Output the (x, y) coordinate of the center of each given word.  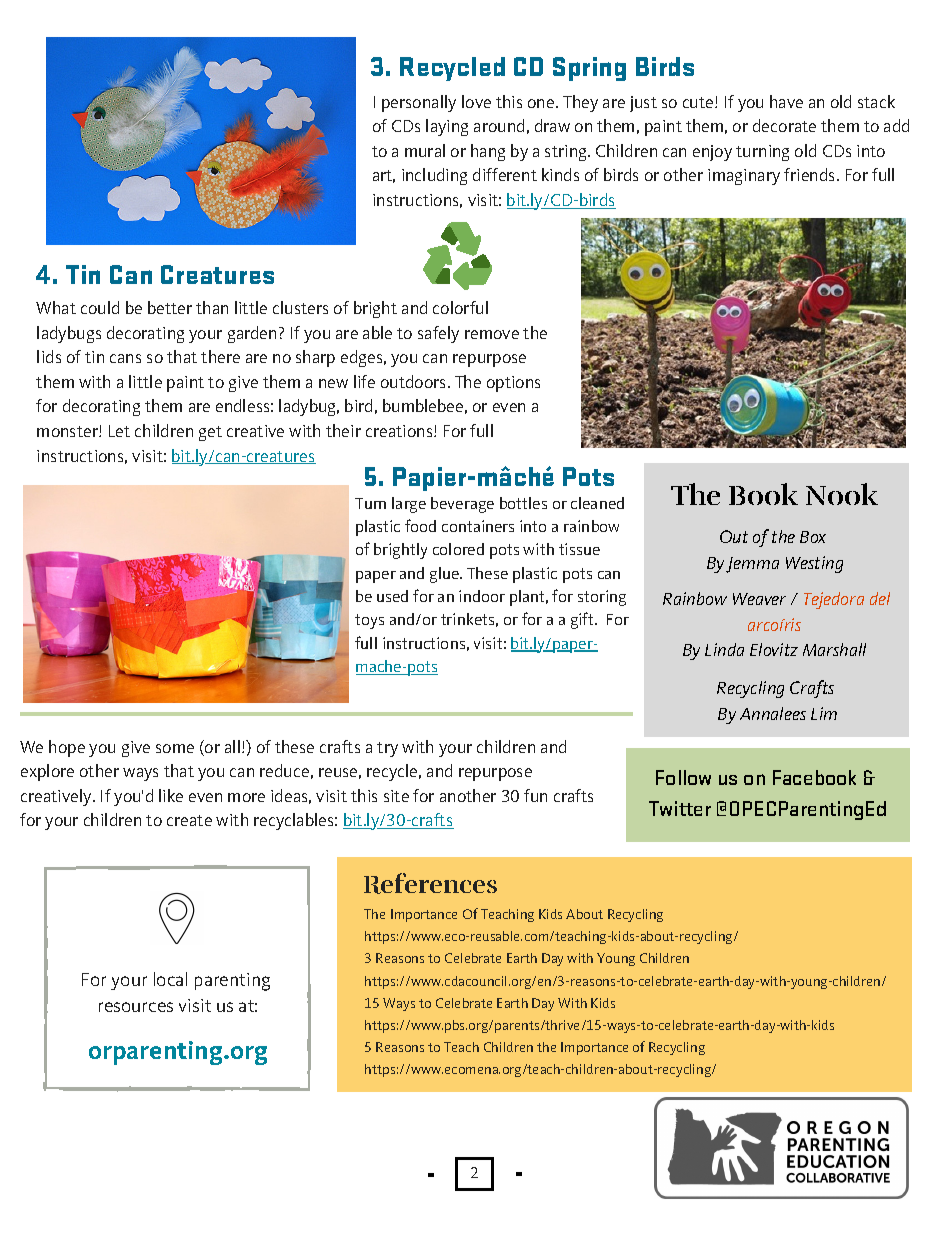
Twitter (680, 808)
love (476, 101)
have (786, 101)
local (170, 979)
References (430, 883)
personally (419, 103)
